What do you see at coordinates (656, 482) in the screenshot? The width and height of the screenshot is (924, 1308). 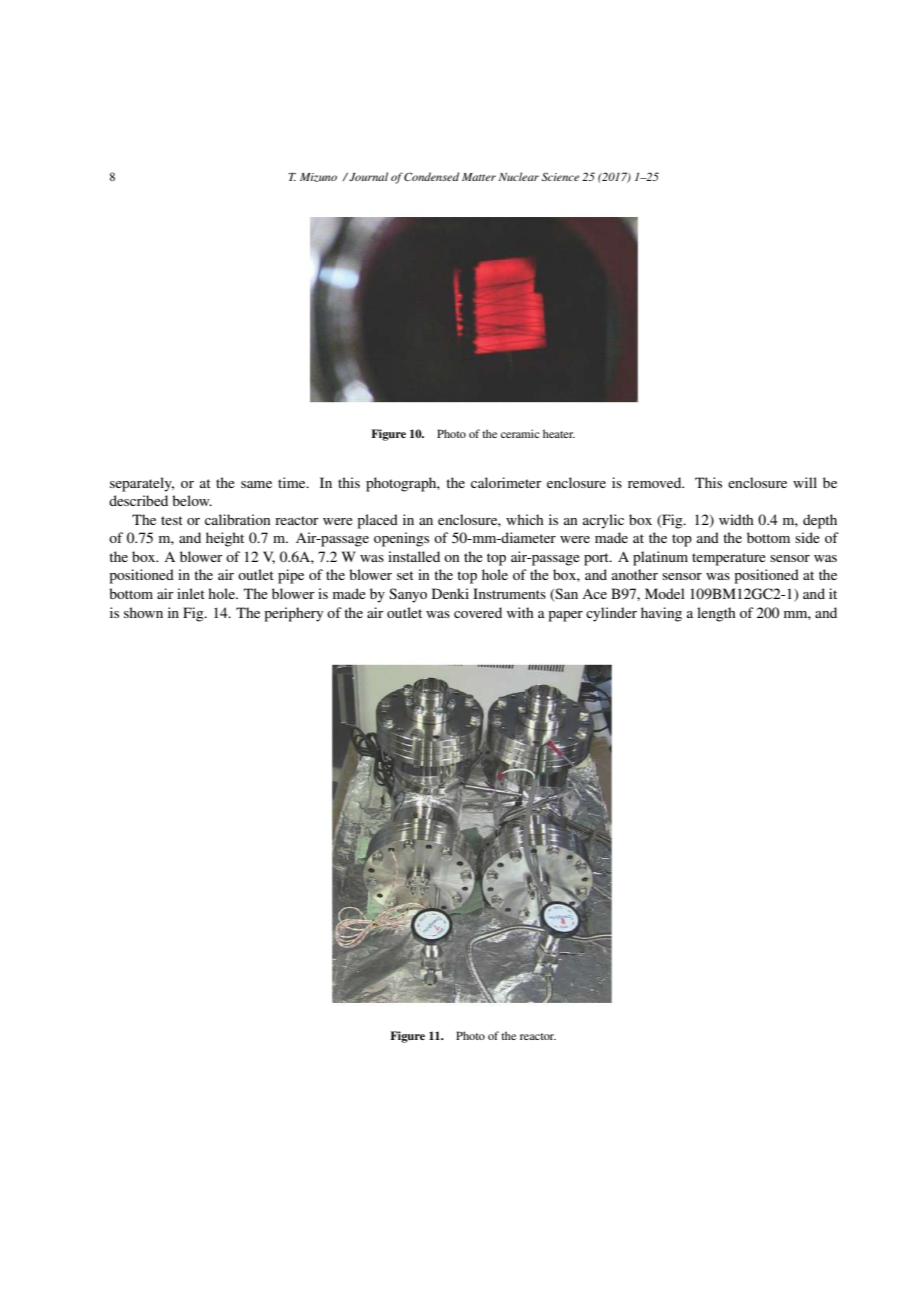 I see `removed` at bounding box center [656, 482].
